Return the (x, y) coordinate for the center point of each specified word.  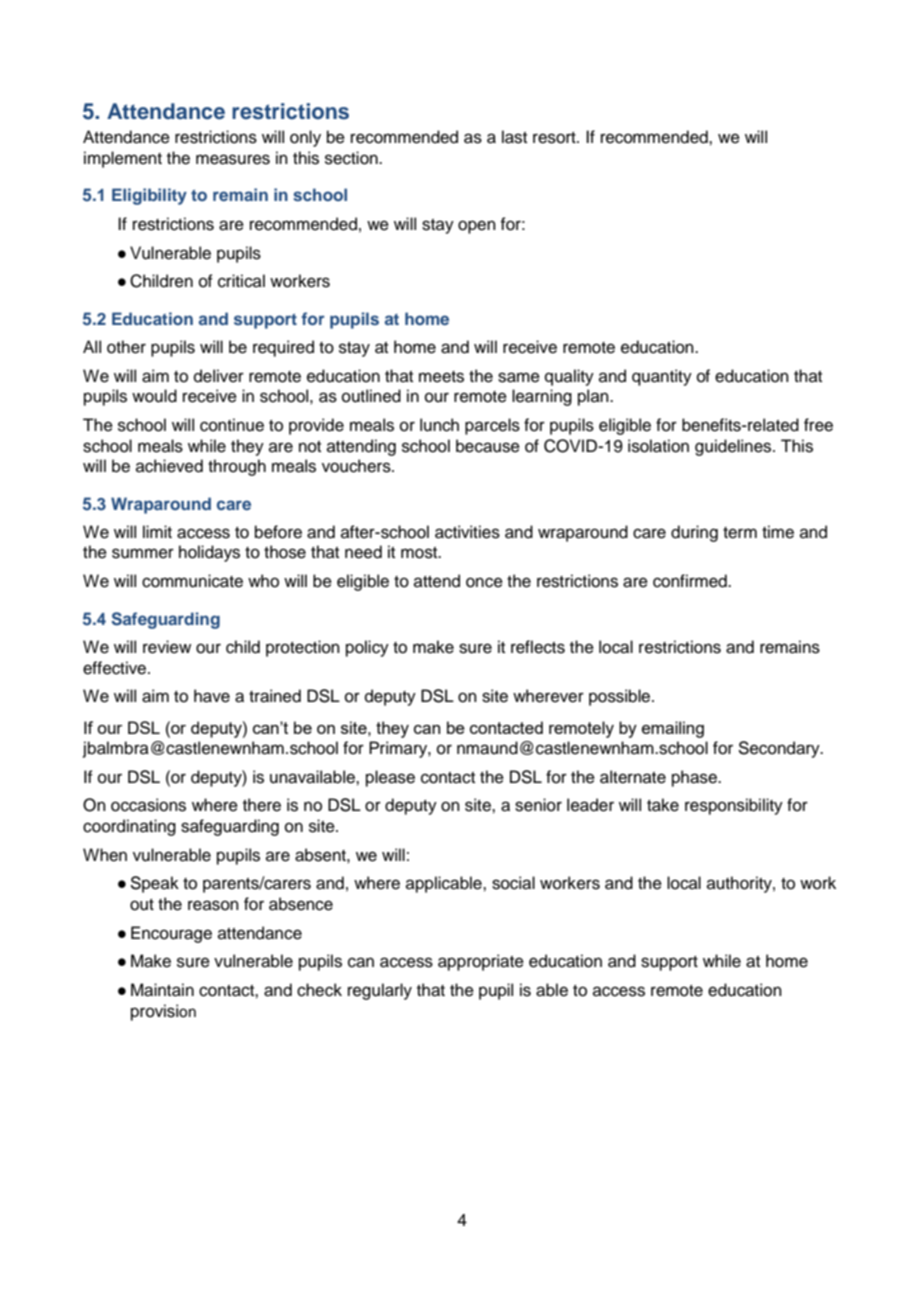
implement (123, 159)
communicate (192, 581)
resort (555, 138)
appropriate (481, 962)
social (513, 883)
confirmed (691, 581)
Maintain (162, 990)
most (420, 553)
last (514, 137)
